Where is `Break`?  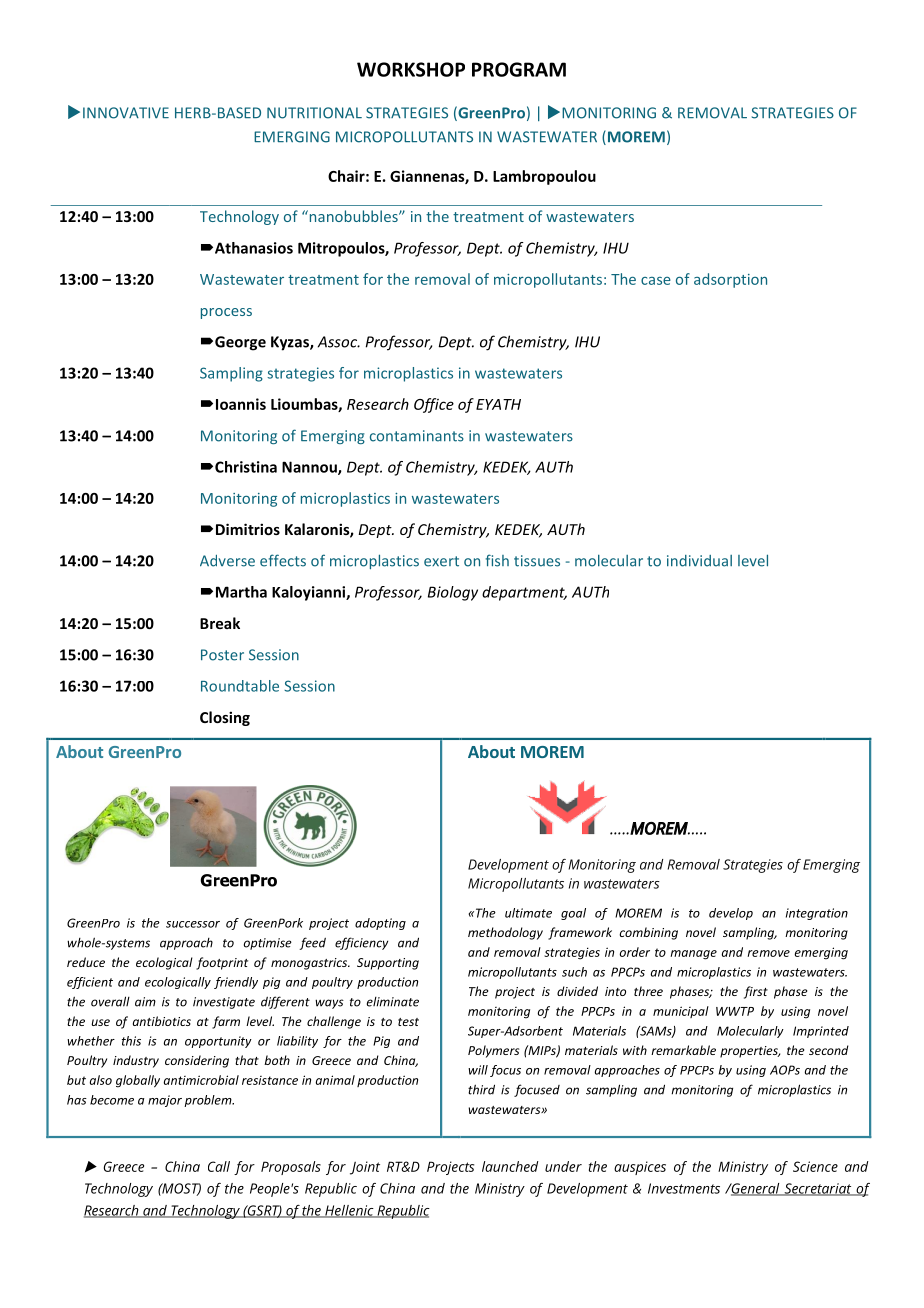 Break is located at coordinates (220, 623).
